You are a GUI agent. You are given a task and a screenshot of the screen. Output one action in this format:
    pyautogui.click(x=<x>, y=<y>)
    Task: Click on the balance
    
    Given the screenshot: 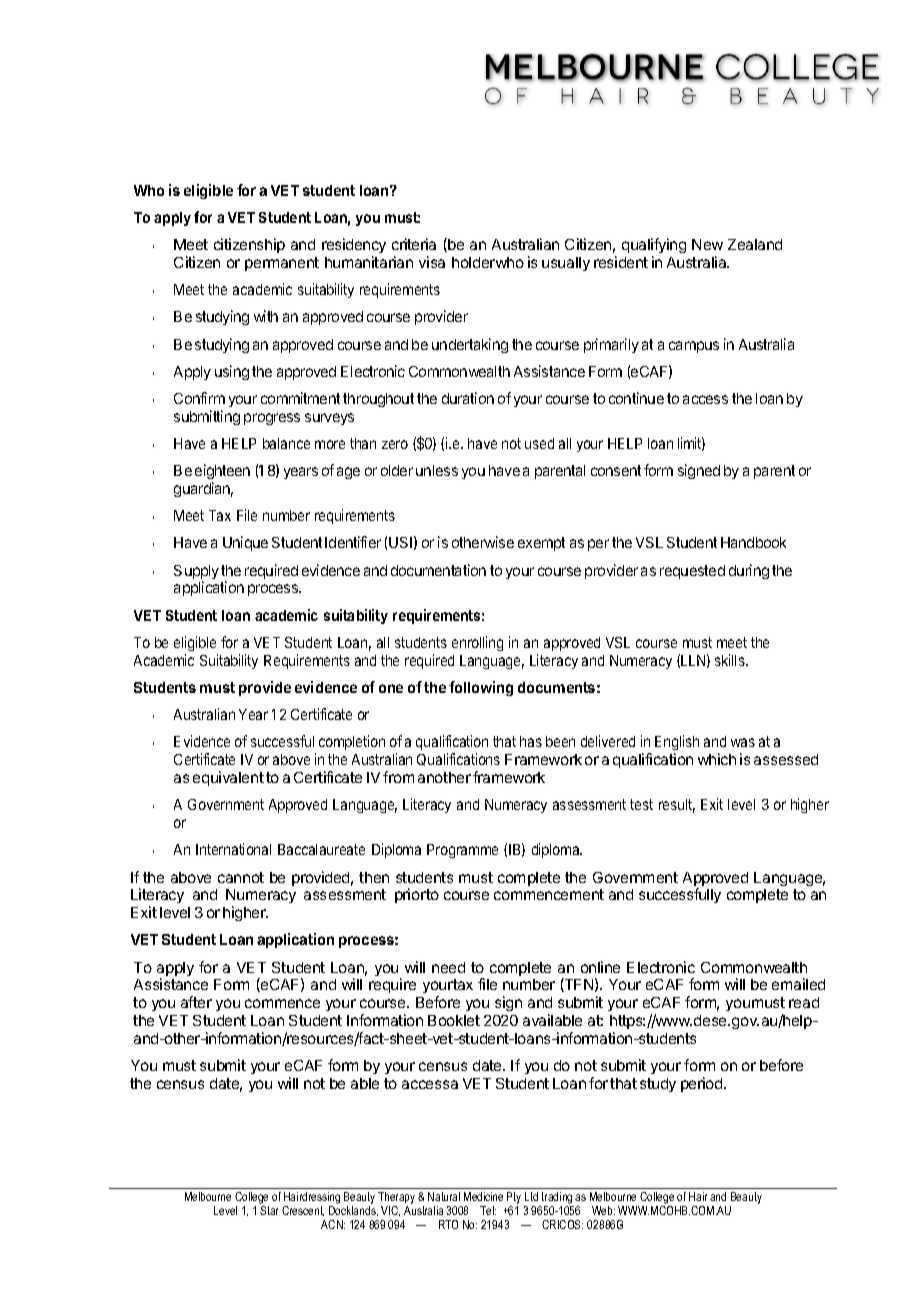 What is the action you would take?
    pyautogui.click(x=286, y=443)
